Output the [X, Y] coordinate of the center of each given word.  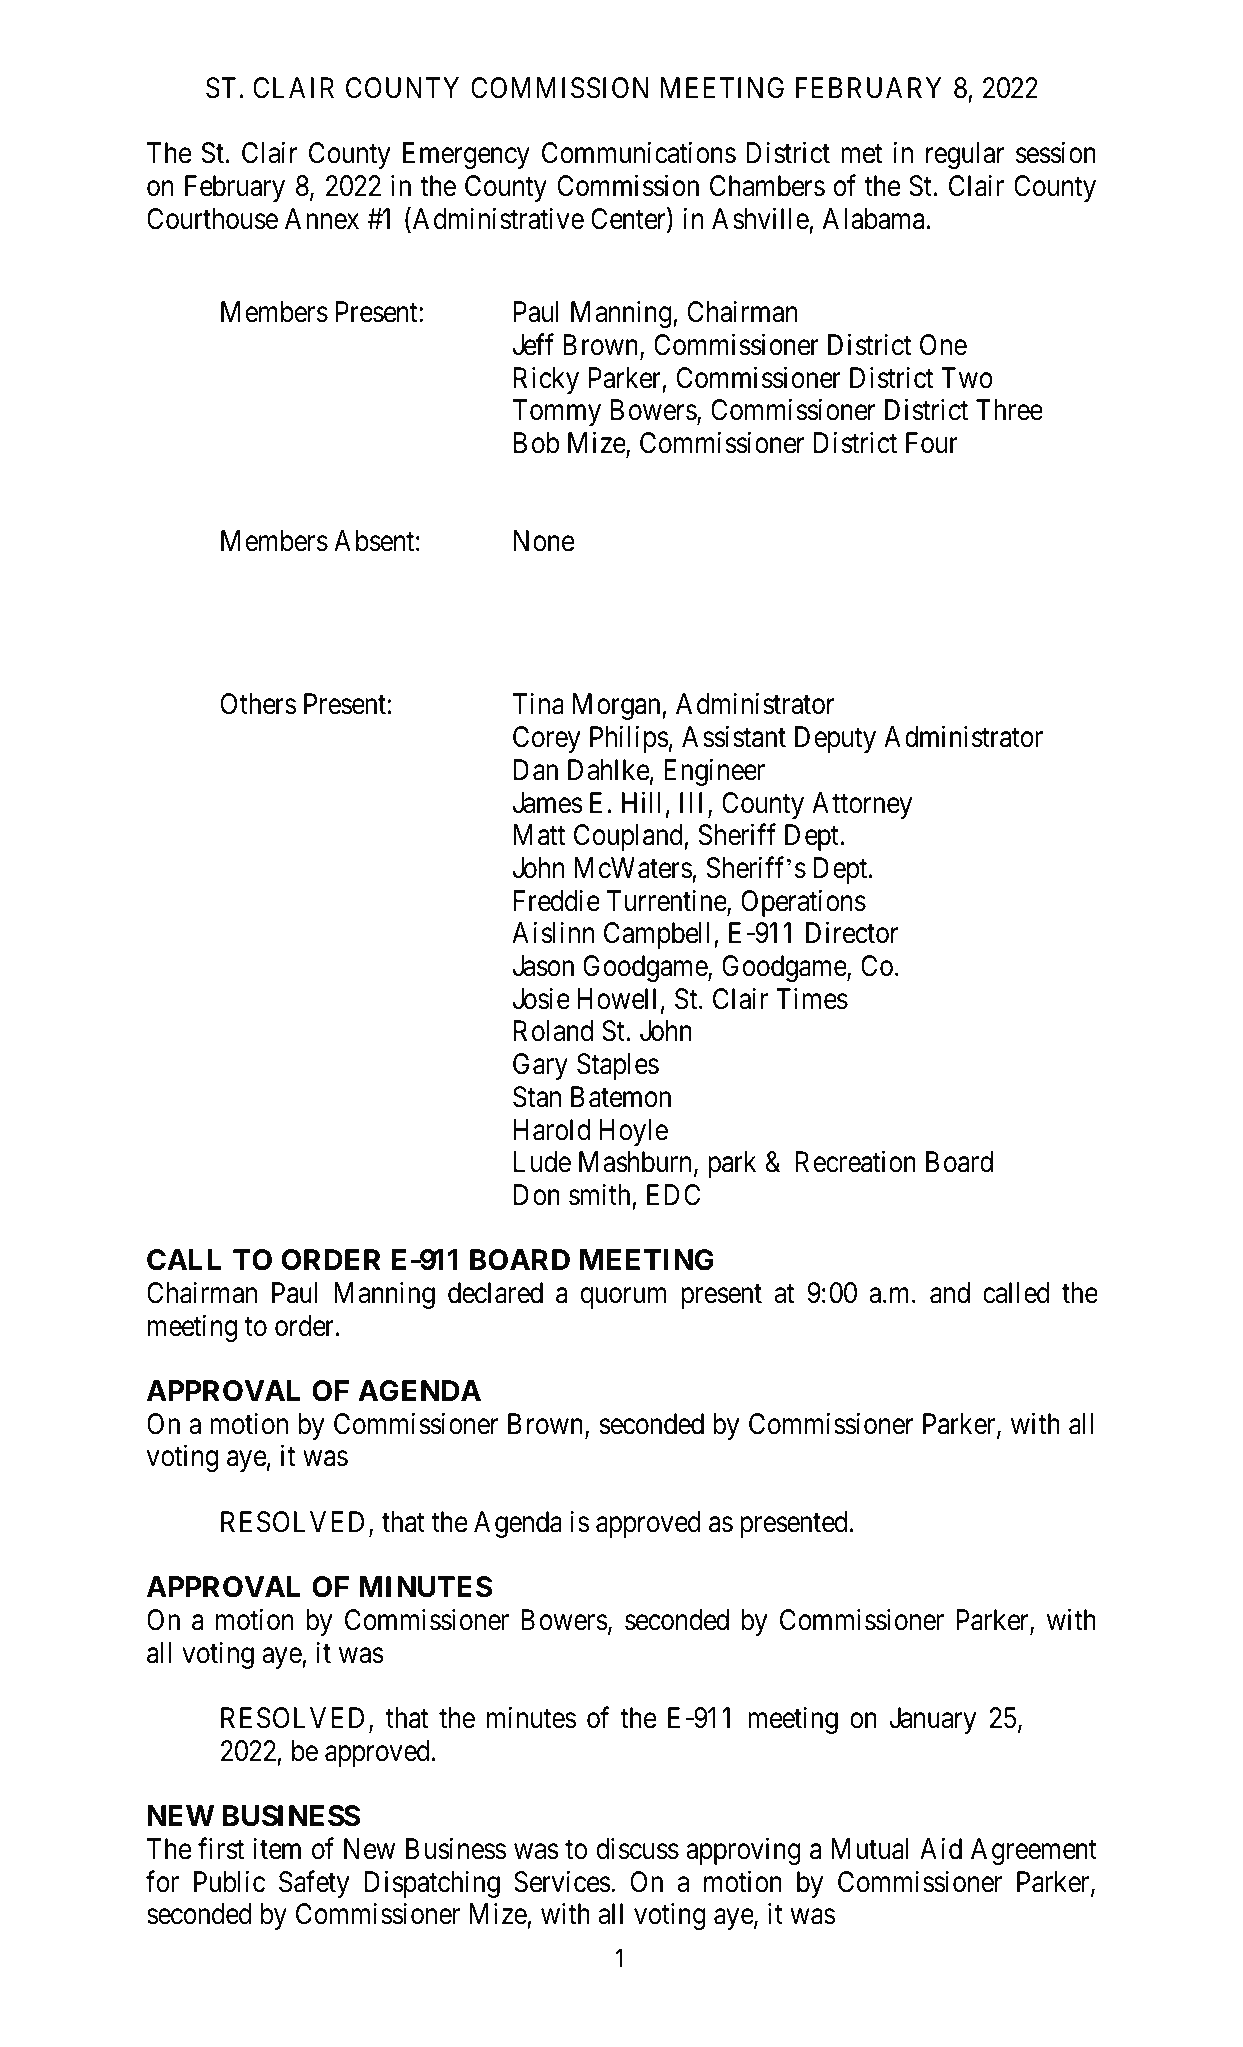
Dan [536, 770]
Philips [629, 739]
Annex [322, 219]
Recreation [855, 1162]
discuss [638, 1848]
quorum [623, 1298]
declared [495, 1293]
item [277, 1849]
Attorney [862, 805]
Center [629, 220]
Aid [941, 1848]
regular [965, 155]
